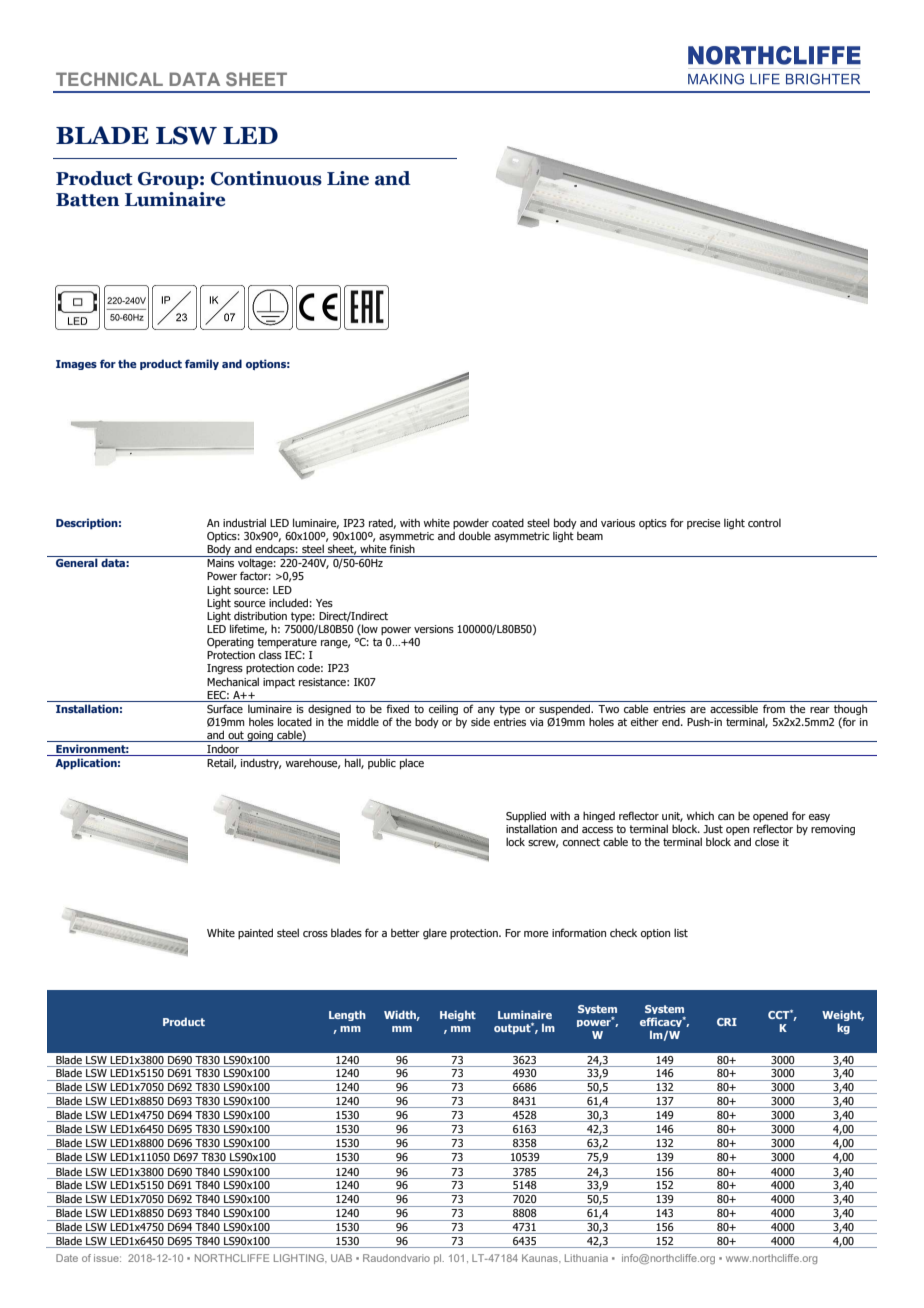  Describe the element at coordinates (774, 708) in the screenshot. I see `from` at that location.
